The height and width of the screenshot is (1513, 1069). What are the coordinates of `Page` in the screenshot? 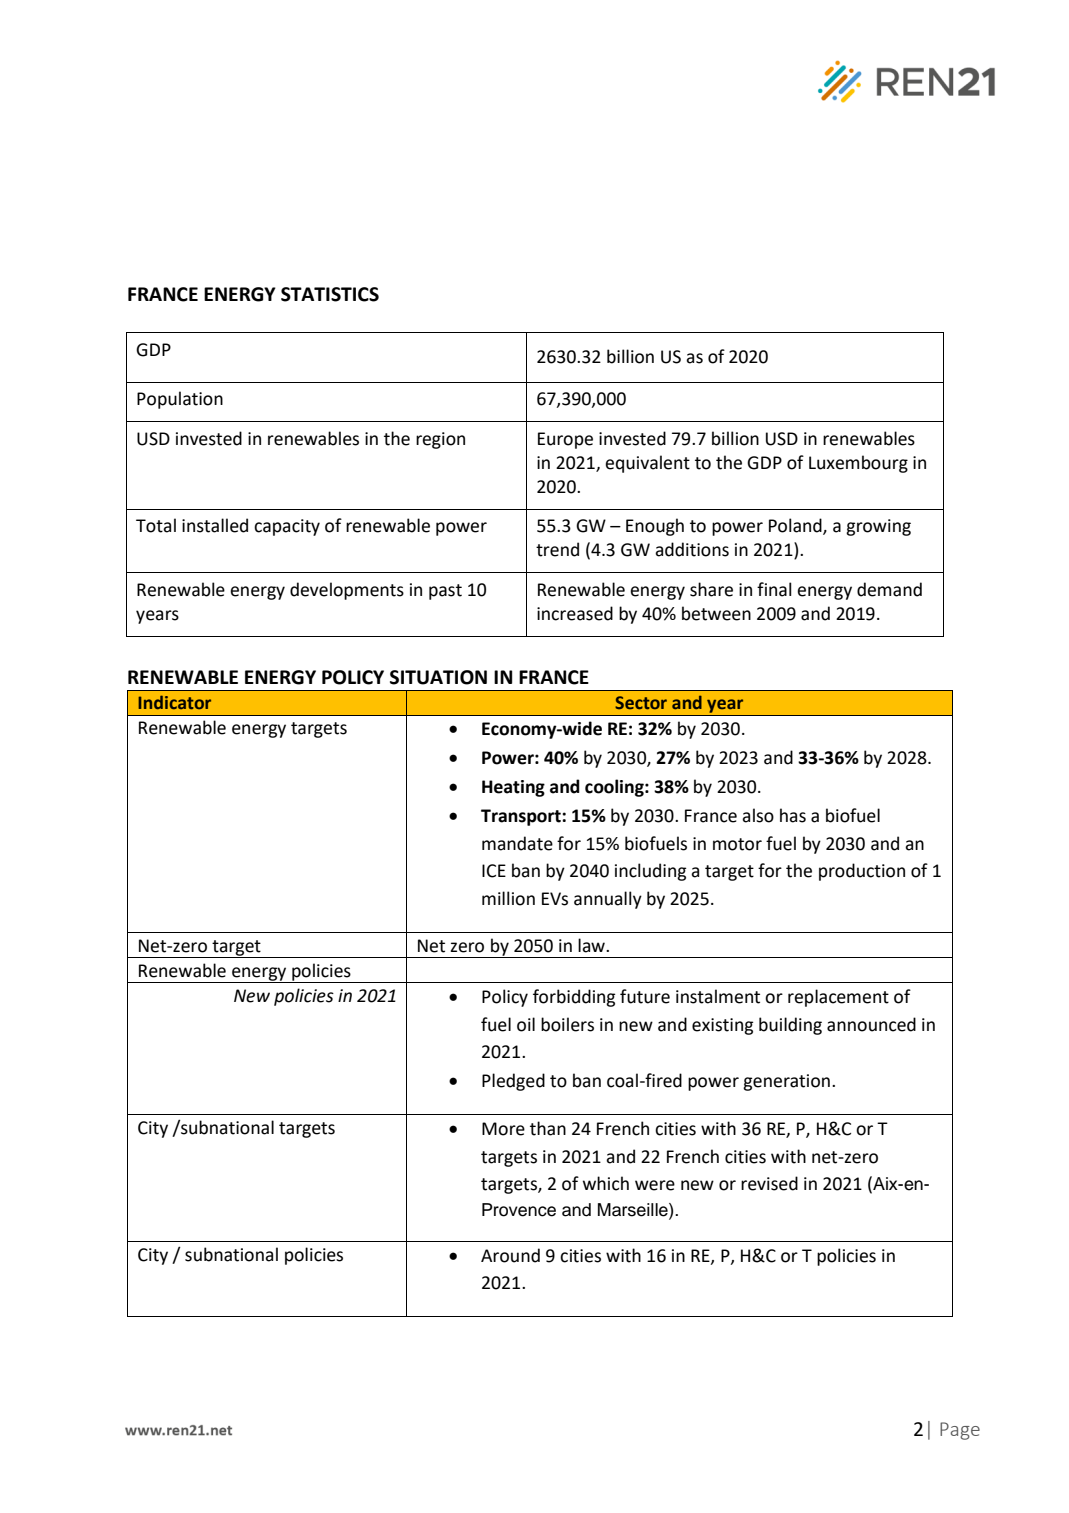 It's located at (960, 1431).
